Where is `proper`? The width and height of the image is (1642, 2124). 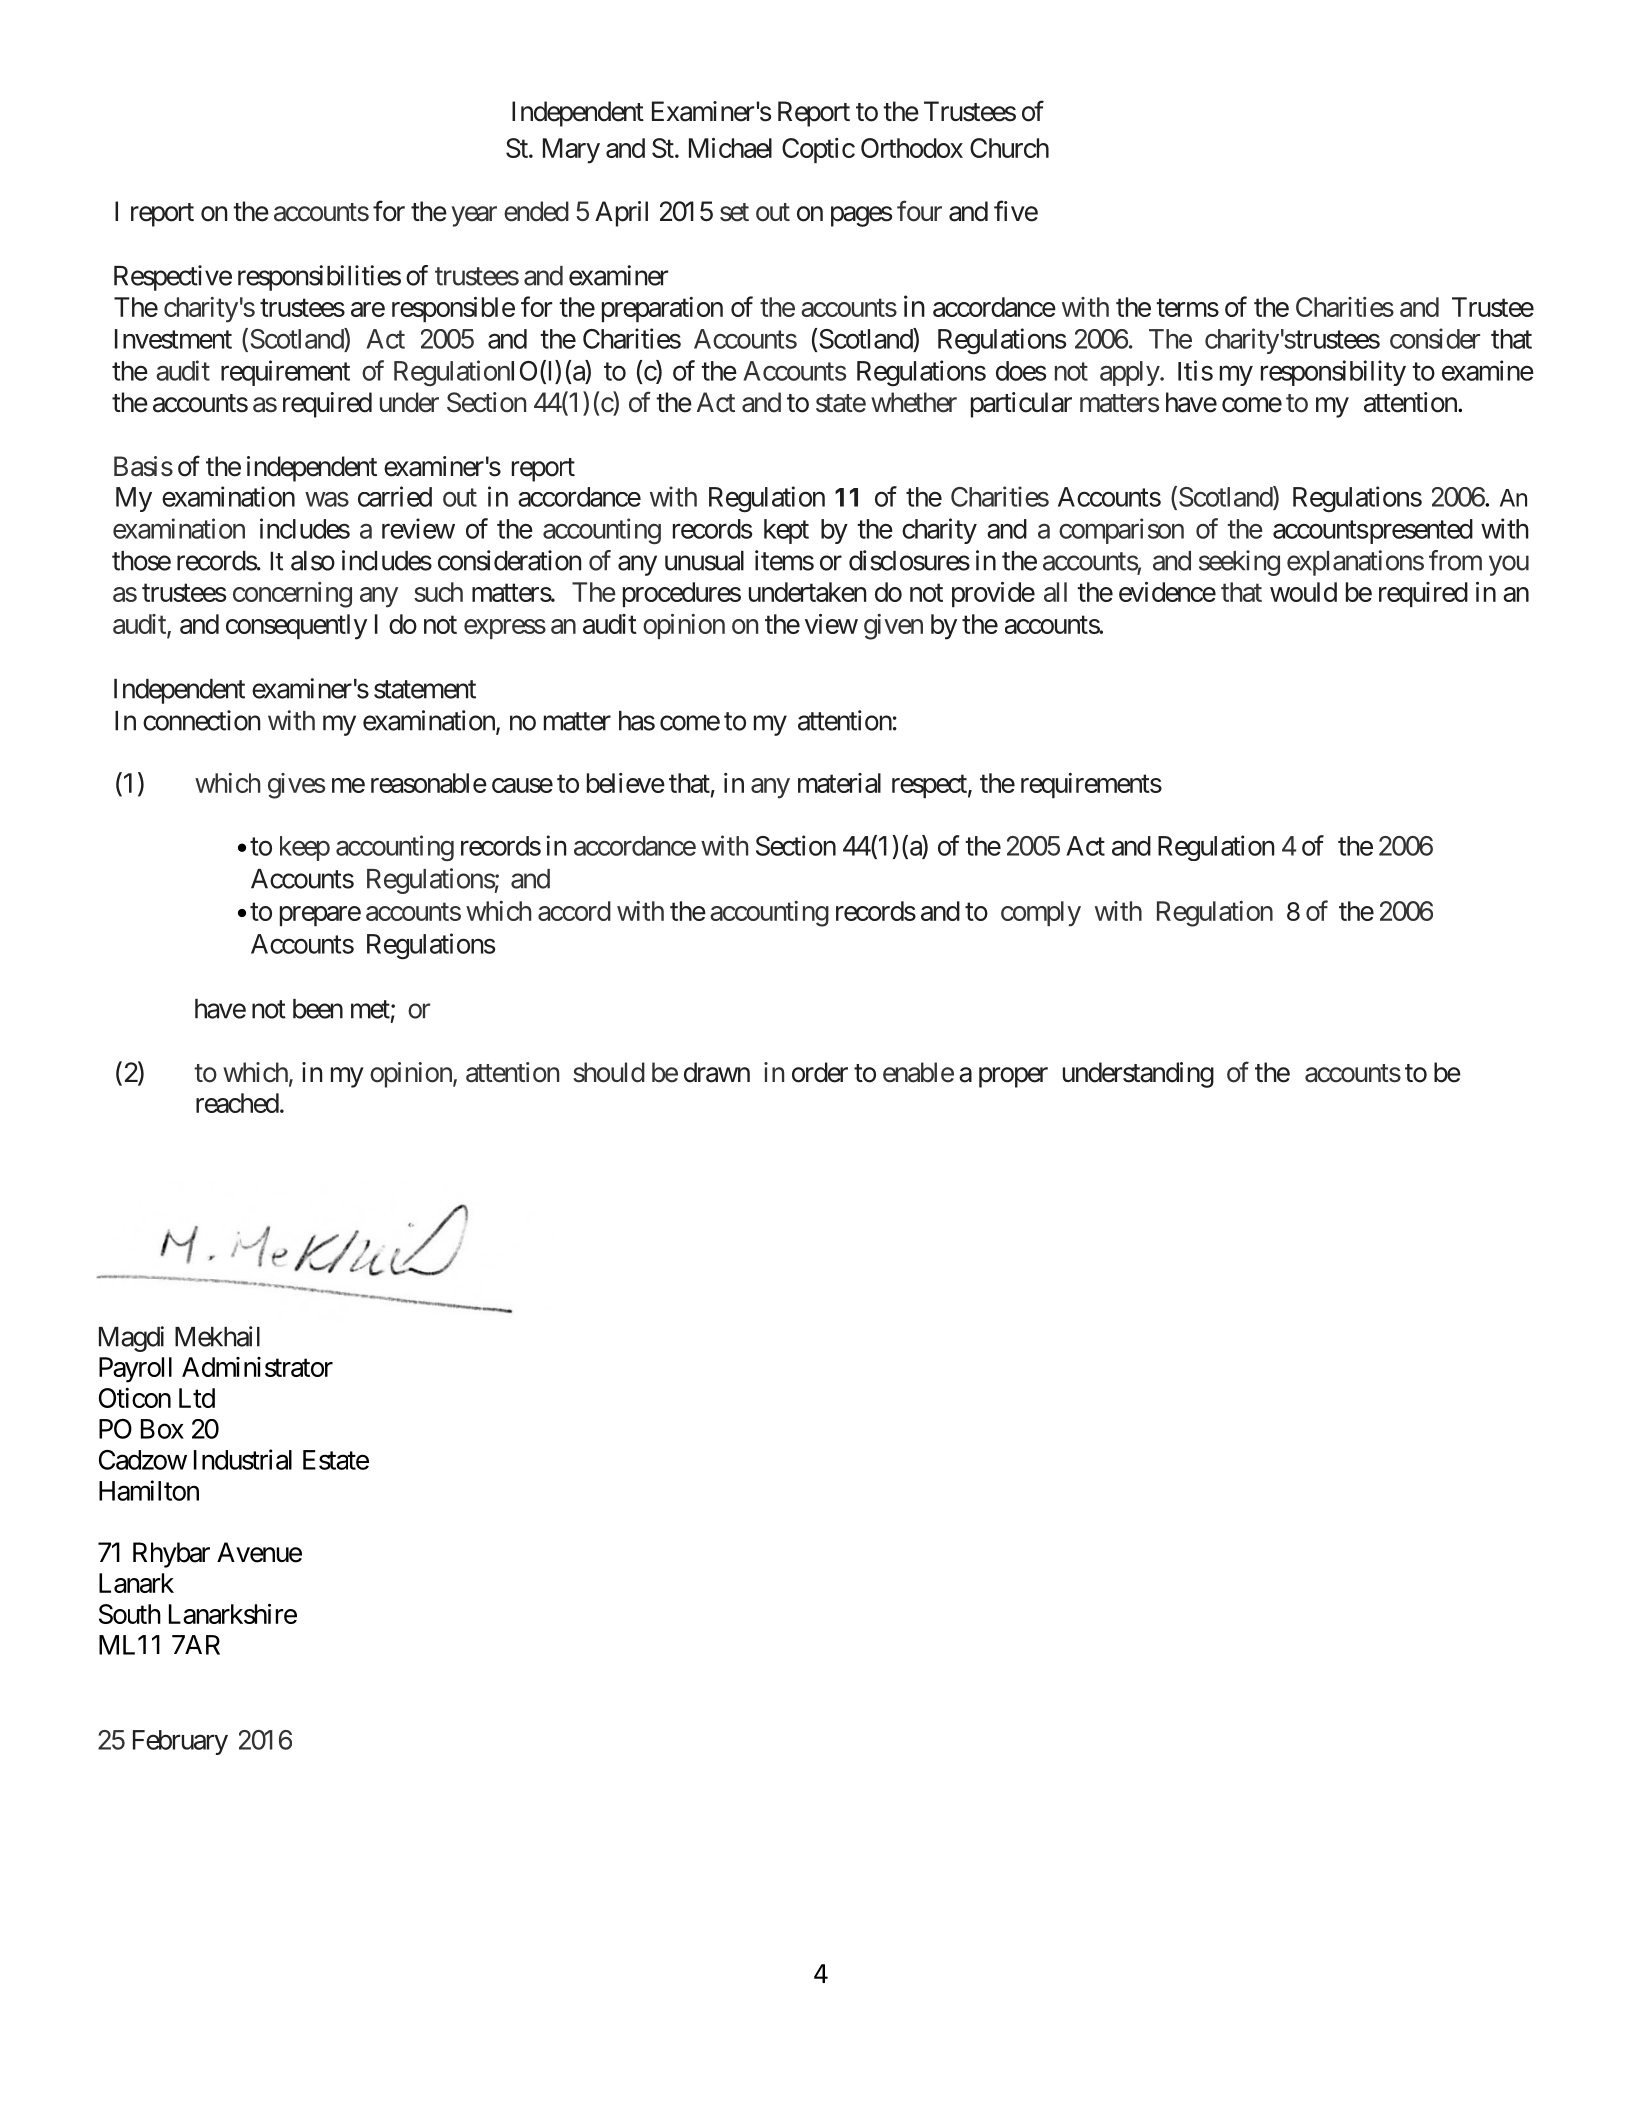
proper is located at coordinates (1013, 1077).
